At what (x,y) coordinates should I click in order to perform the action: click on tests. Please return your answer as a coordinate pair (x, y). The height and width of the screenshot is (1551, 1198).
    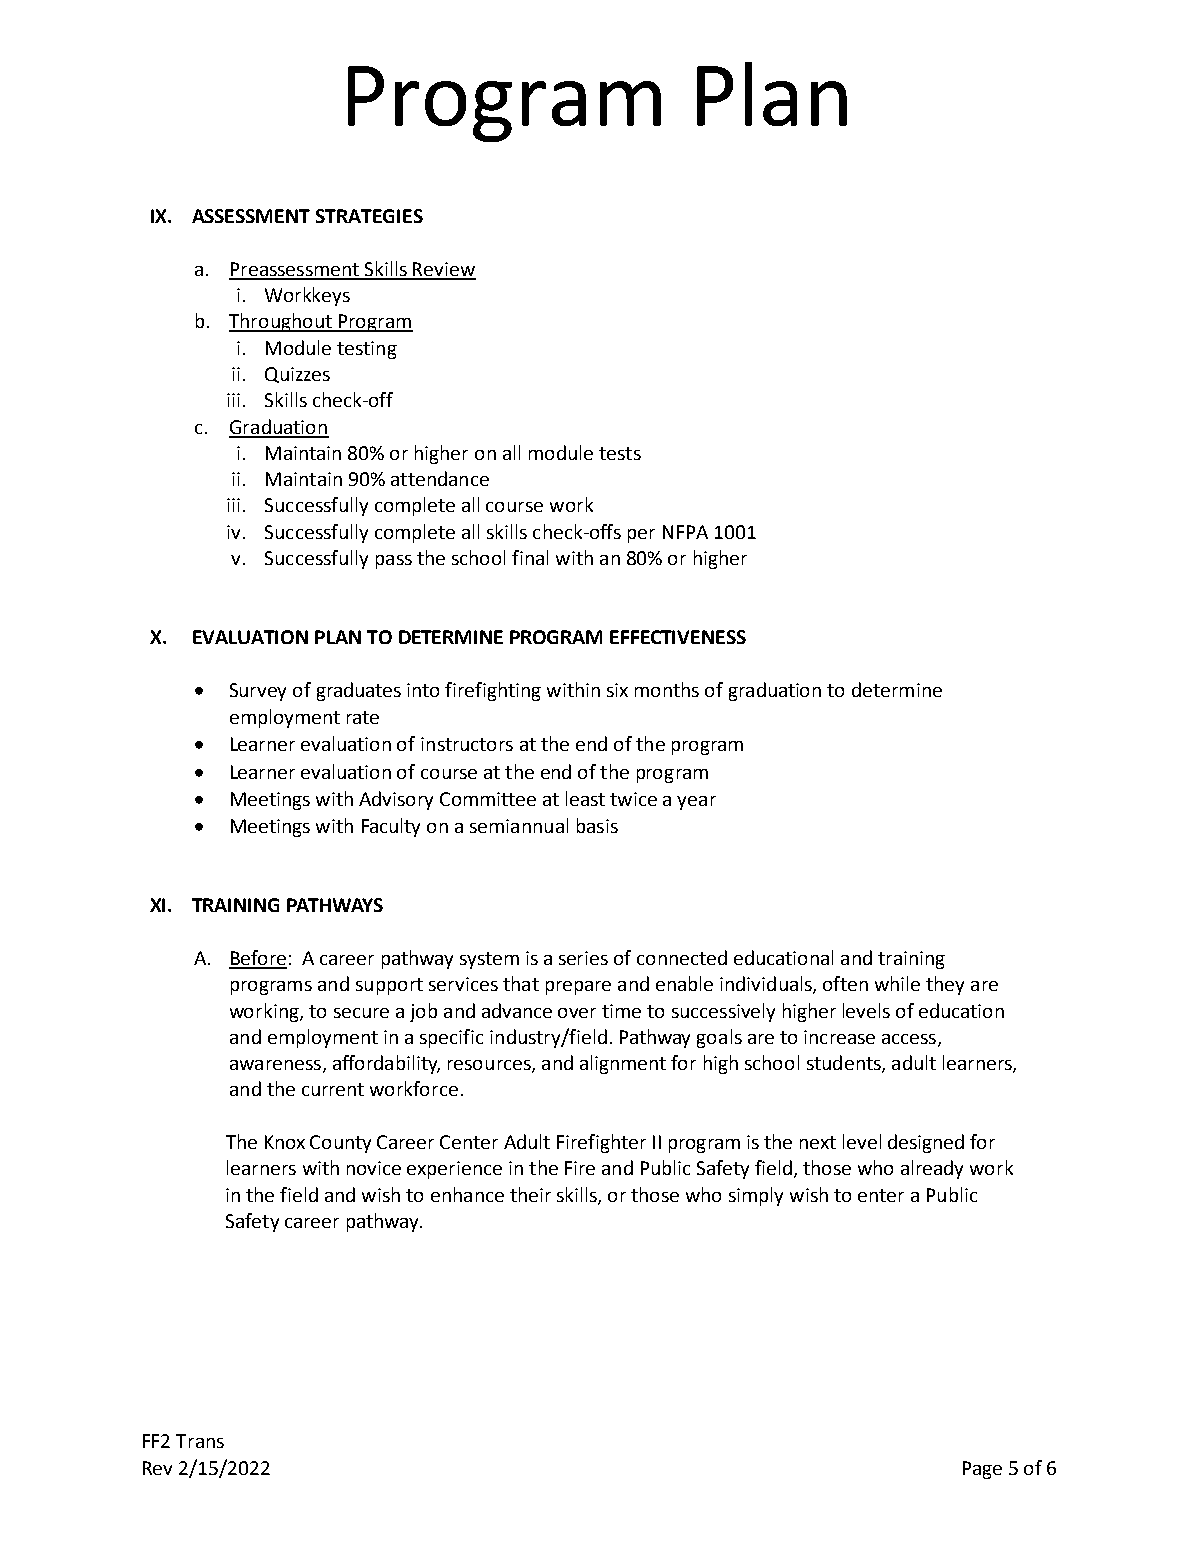
    Looking at the image, I should click on (620, 453).
